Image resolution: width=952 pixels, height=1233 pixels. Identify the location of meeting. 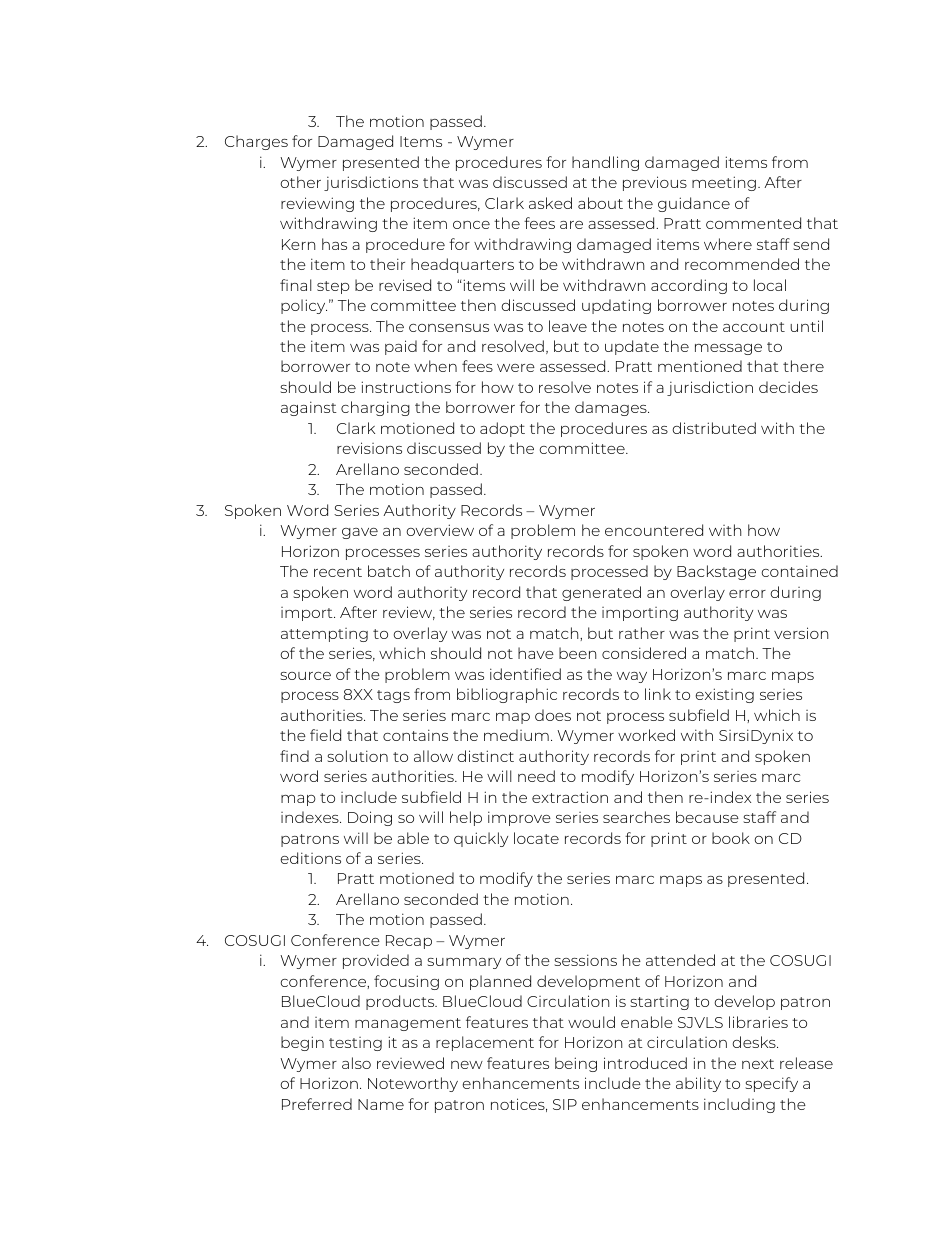
(724, 183).
